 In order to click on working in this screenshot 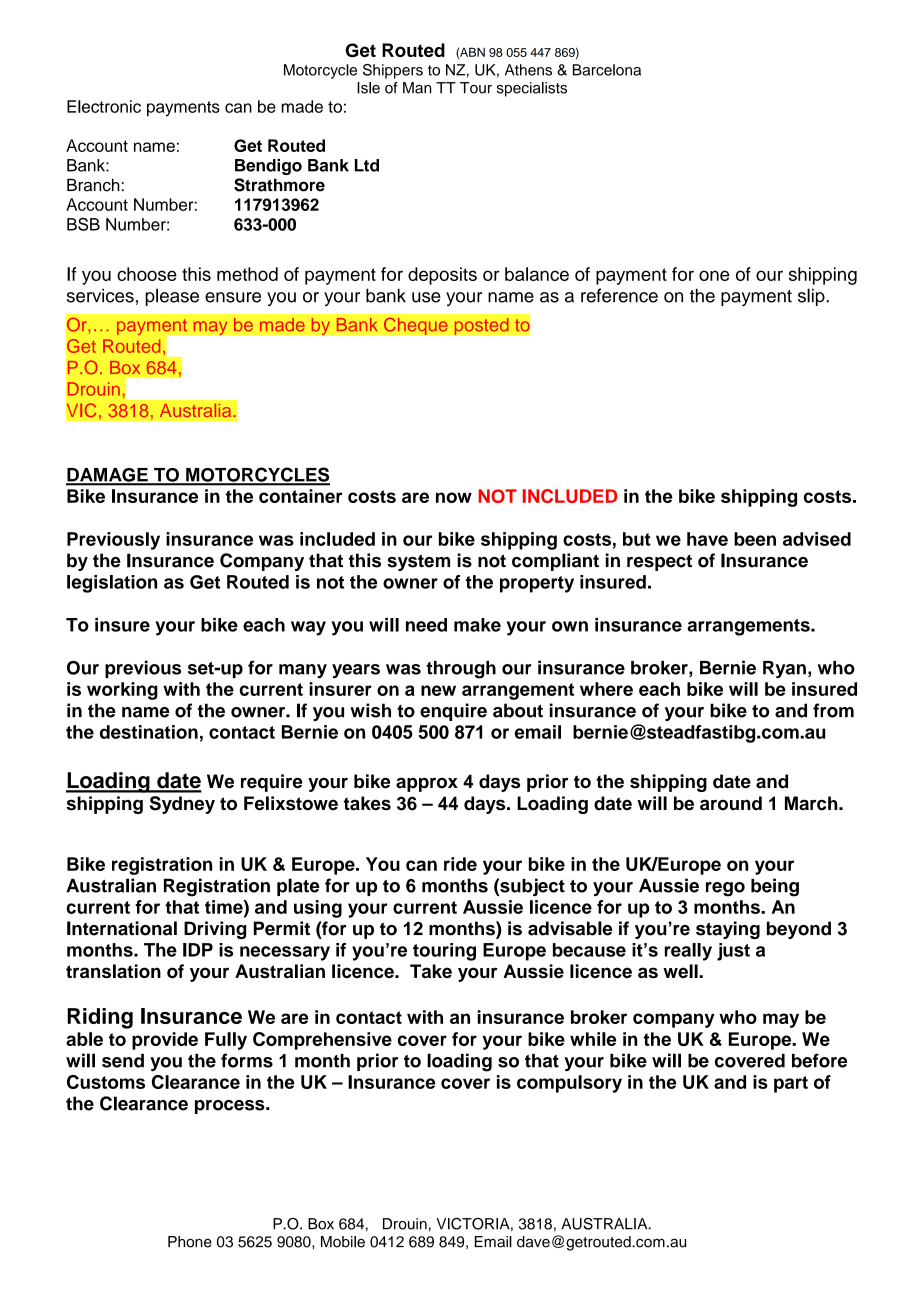, I will do `click(122, 691)`.
